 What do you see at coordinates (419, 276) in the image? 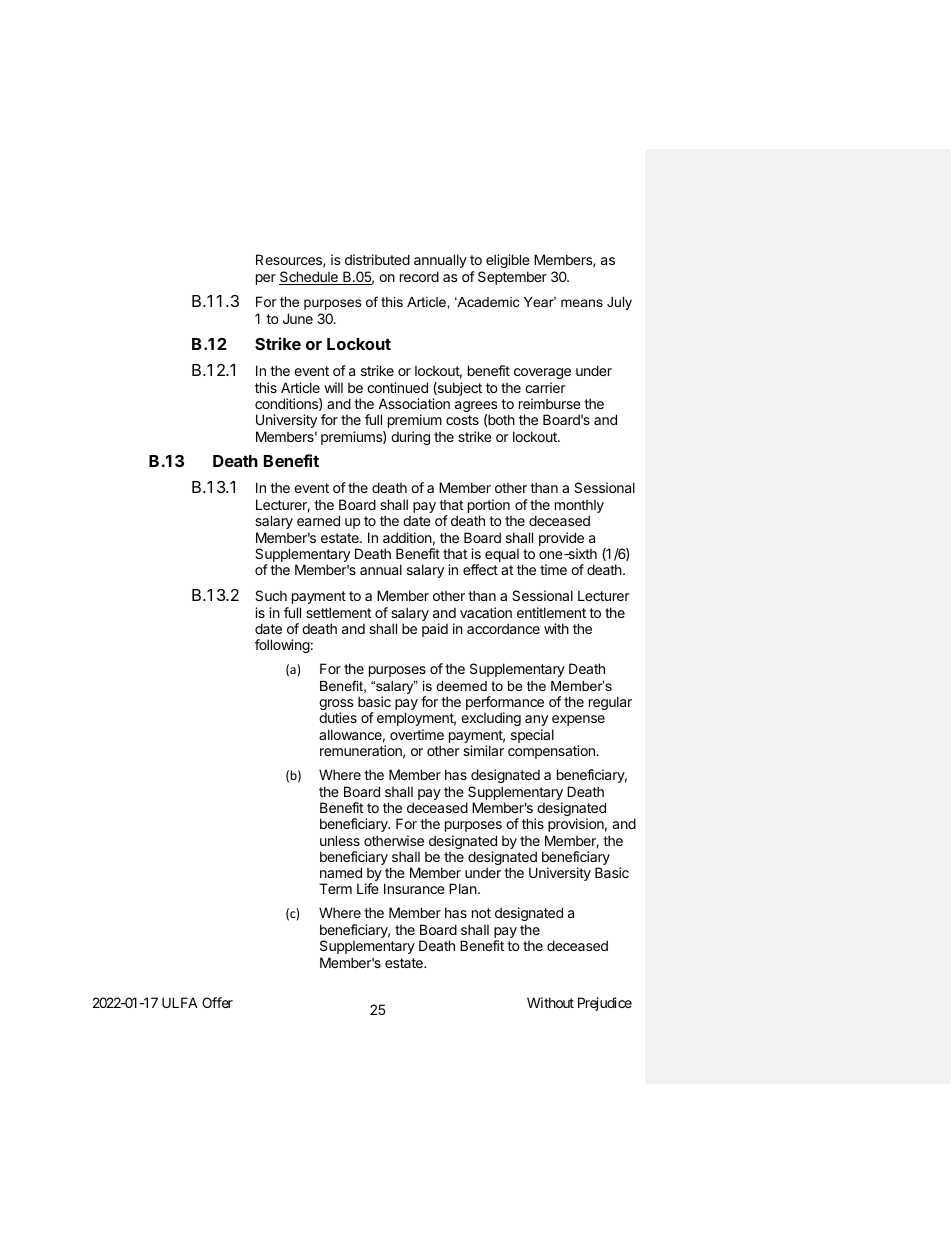
I see `record` at bounding box center [419, 276].
